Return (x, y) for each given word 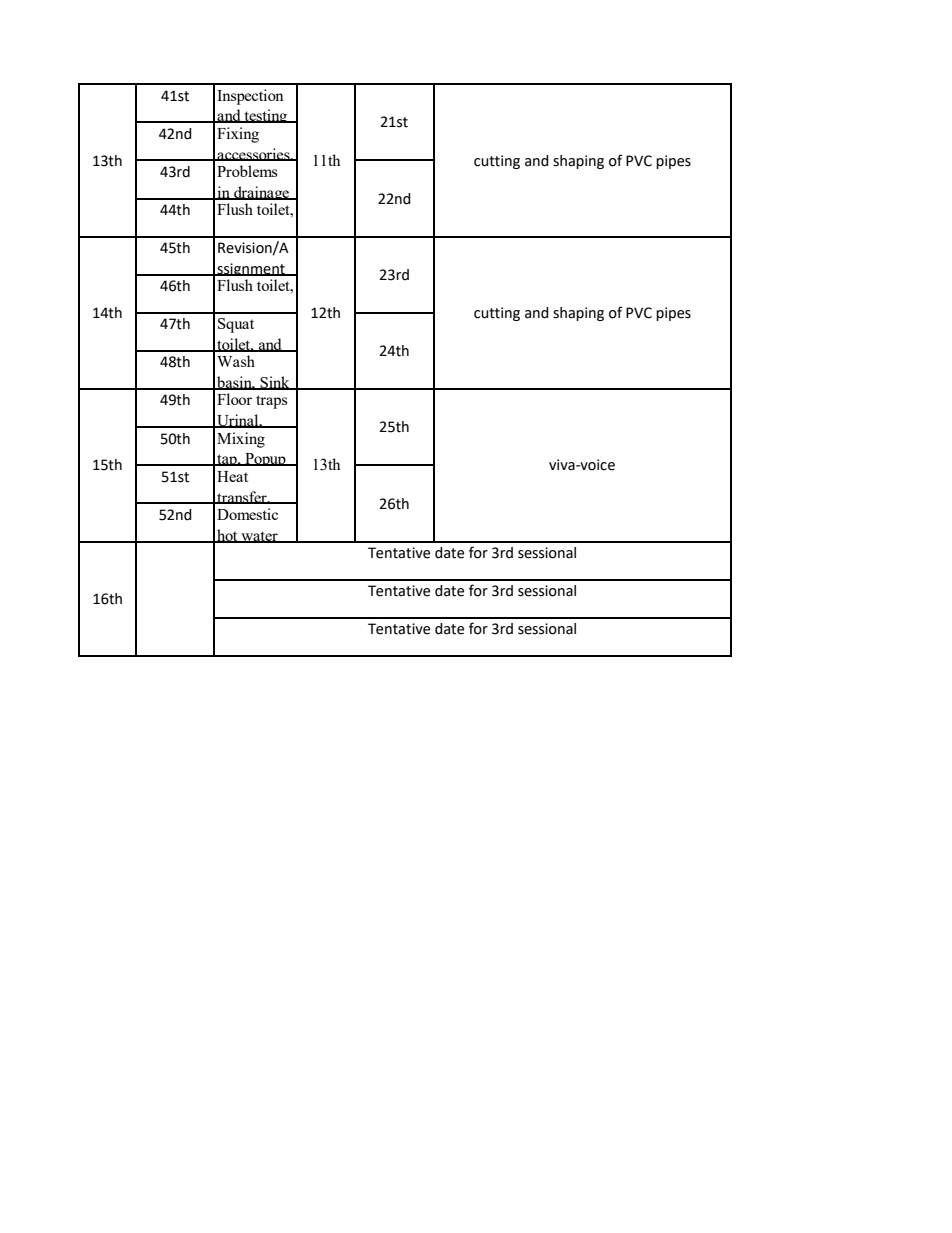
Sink (275, 383)
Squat (236, 325)
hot (227, 536)
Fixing (238, 135)
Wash (236, 361)
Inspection (250, 97)
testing (266, 116)
